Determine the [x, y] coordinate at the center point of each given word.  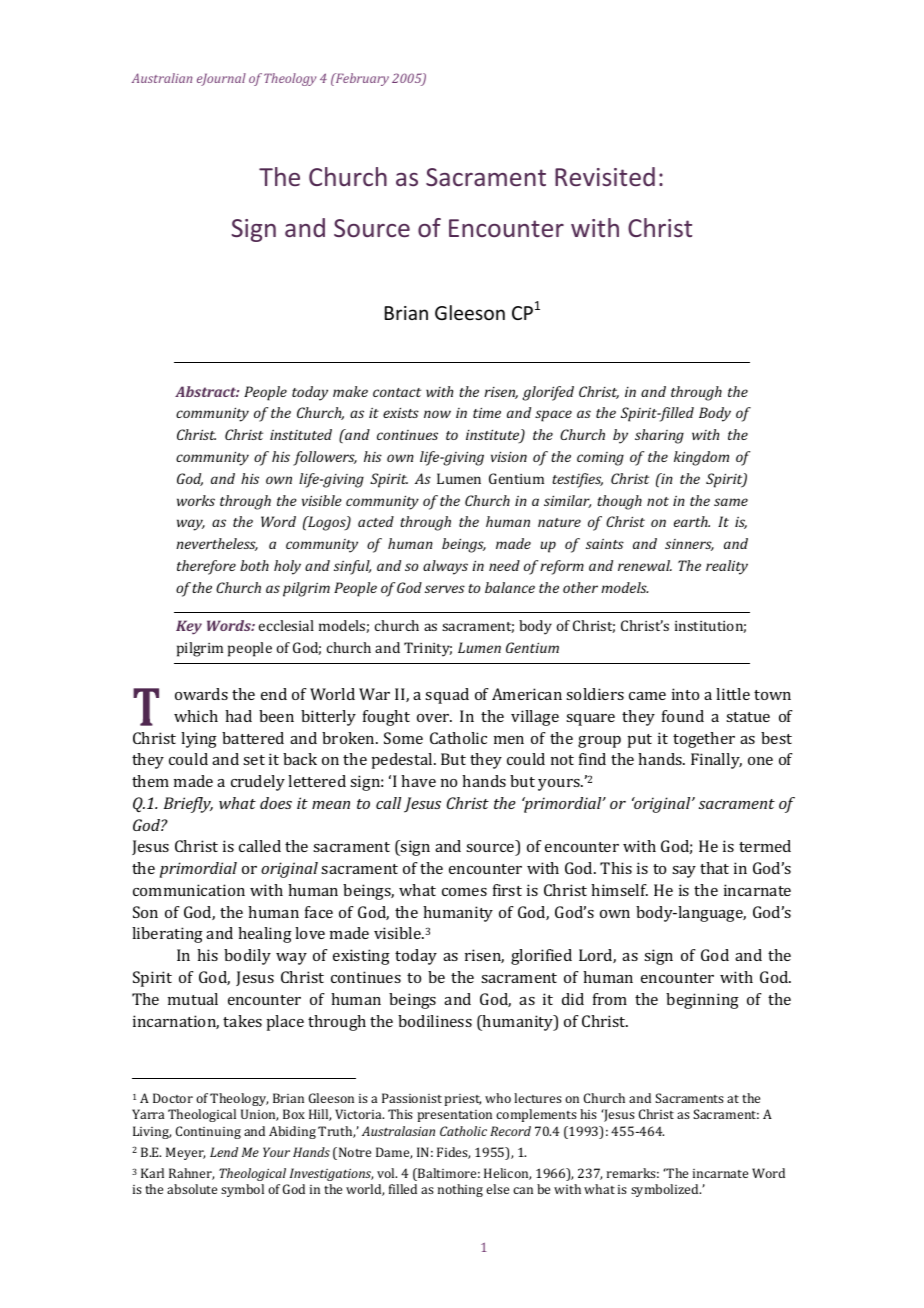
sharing [659, 436]
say [684, 872]
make [350, 391]
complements [536, 1115]
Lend [224, 1152]
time [487, 413]
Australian [162, 78]
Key [189, 627]
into [685, 694]
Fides [453, 1153]
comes [464, 892]
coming [600, 459]
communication [189, 890]
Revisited [605, 176]
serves [445, 589]
